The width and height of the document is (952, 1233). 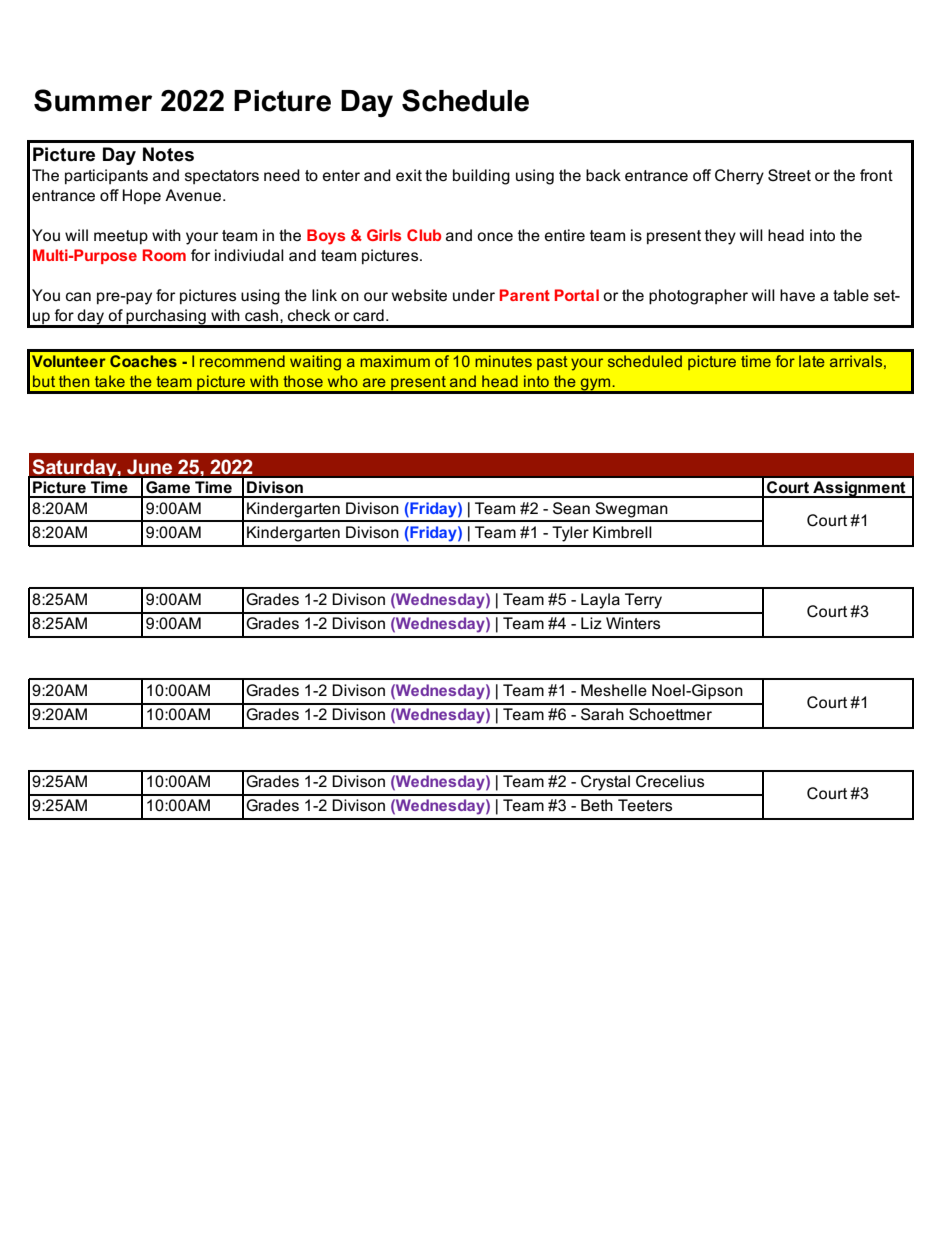 What do you see at coordinates (789, 175) in the document?
I see `Street` at bounding box center [789, 175].
